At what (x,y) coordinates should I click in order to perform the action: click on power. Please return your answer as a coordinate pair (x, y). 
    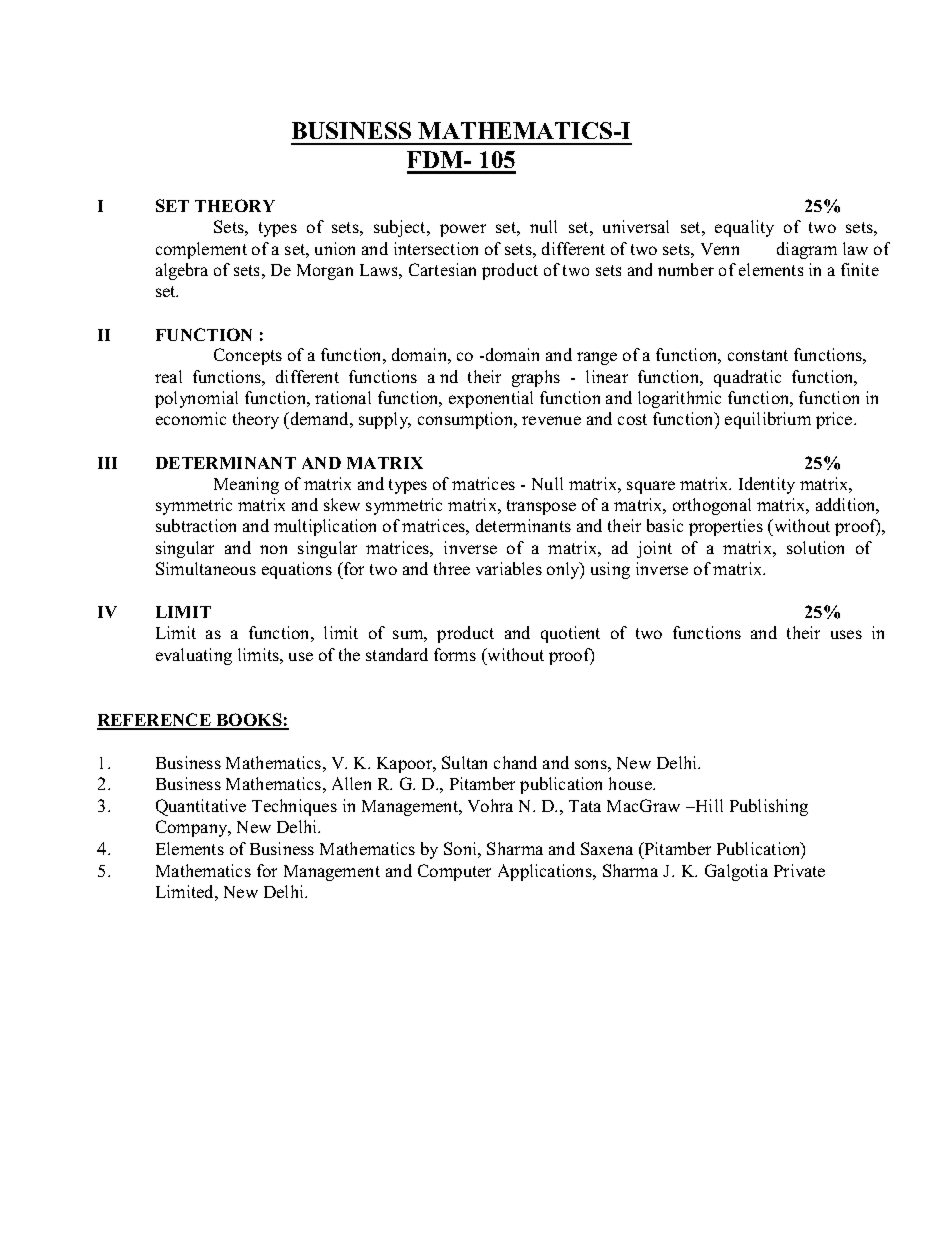
    Looking at the image, I should click on (463, 230).
